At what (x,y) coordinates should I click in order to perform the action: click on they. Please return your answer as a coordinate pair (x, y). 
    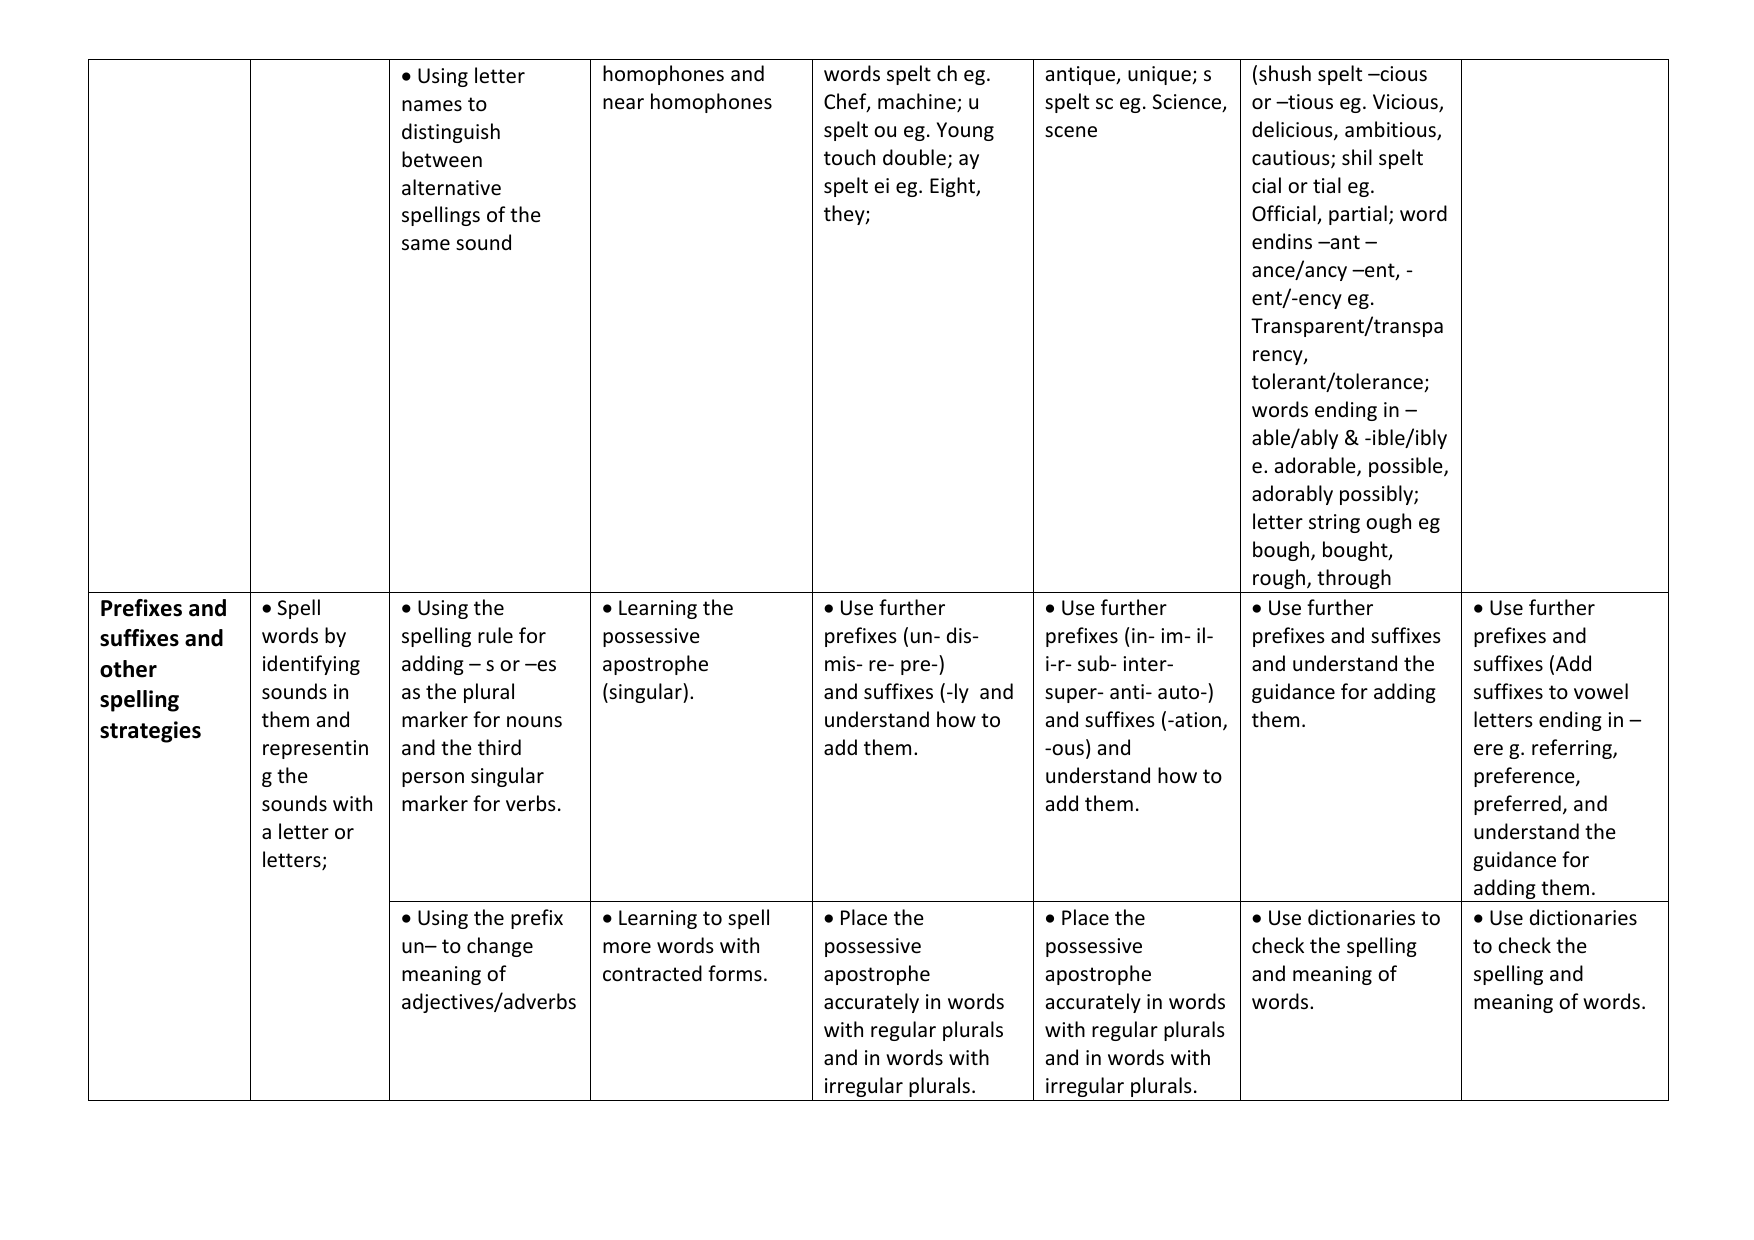
    Looking at the image, I should click on (845, 215).
